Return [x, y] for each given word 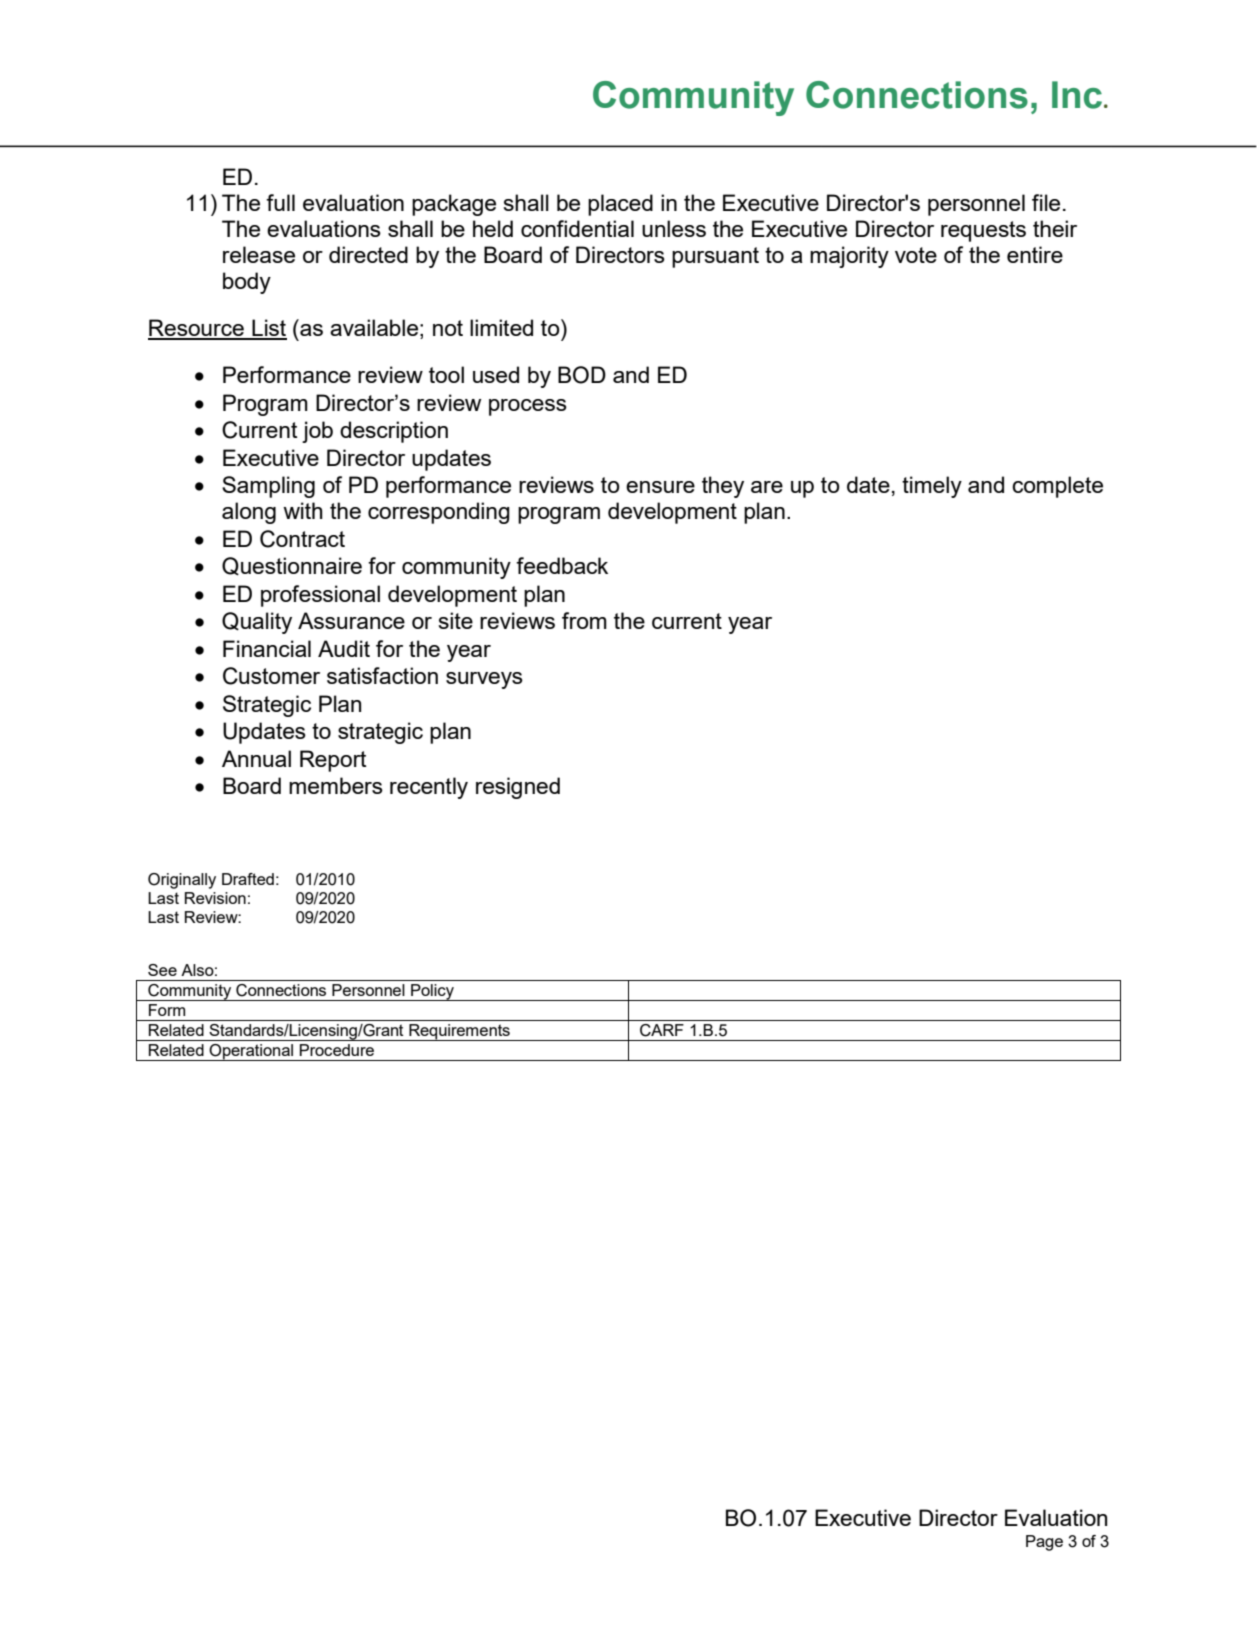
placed [620, 205]
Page [1044, 1543]
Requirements [459, 1032]
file [1046, 202]
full [280, 202]
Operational [252, 1052]
